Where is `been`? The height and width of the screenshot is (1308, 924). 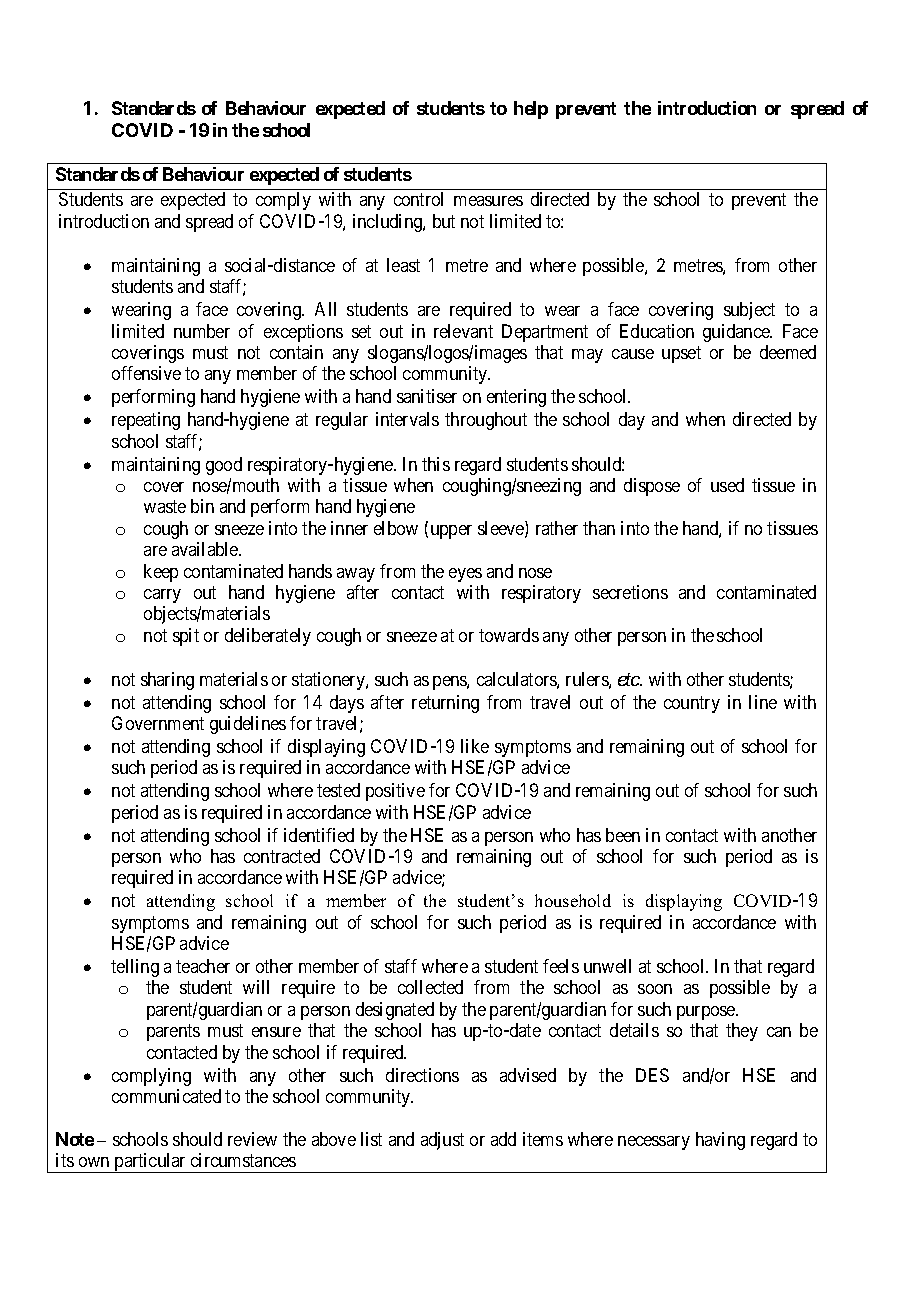
been is located at coordinates (623, 835).
